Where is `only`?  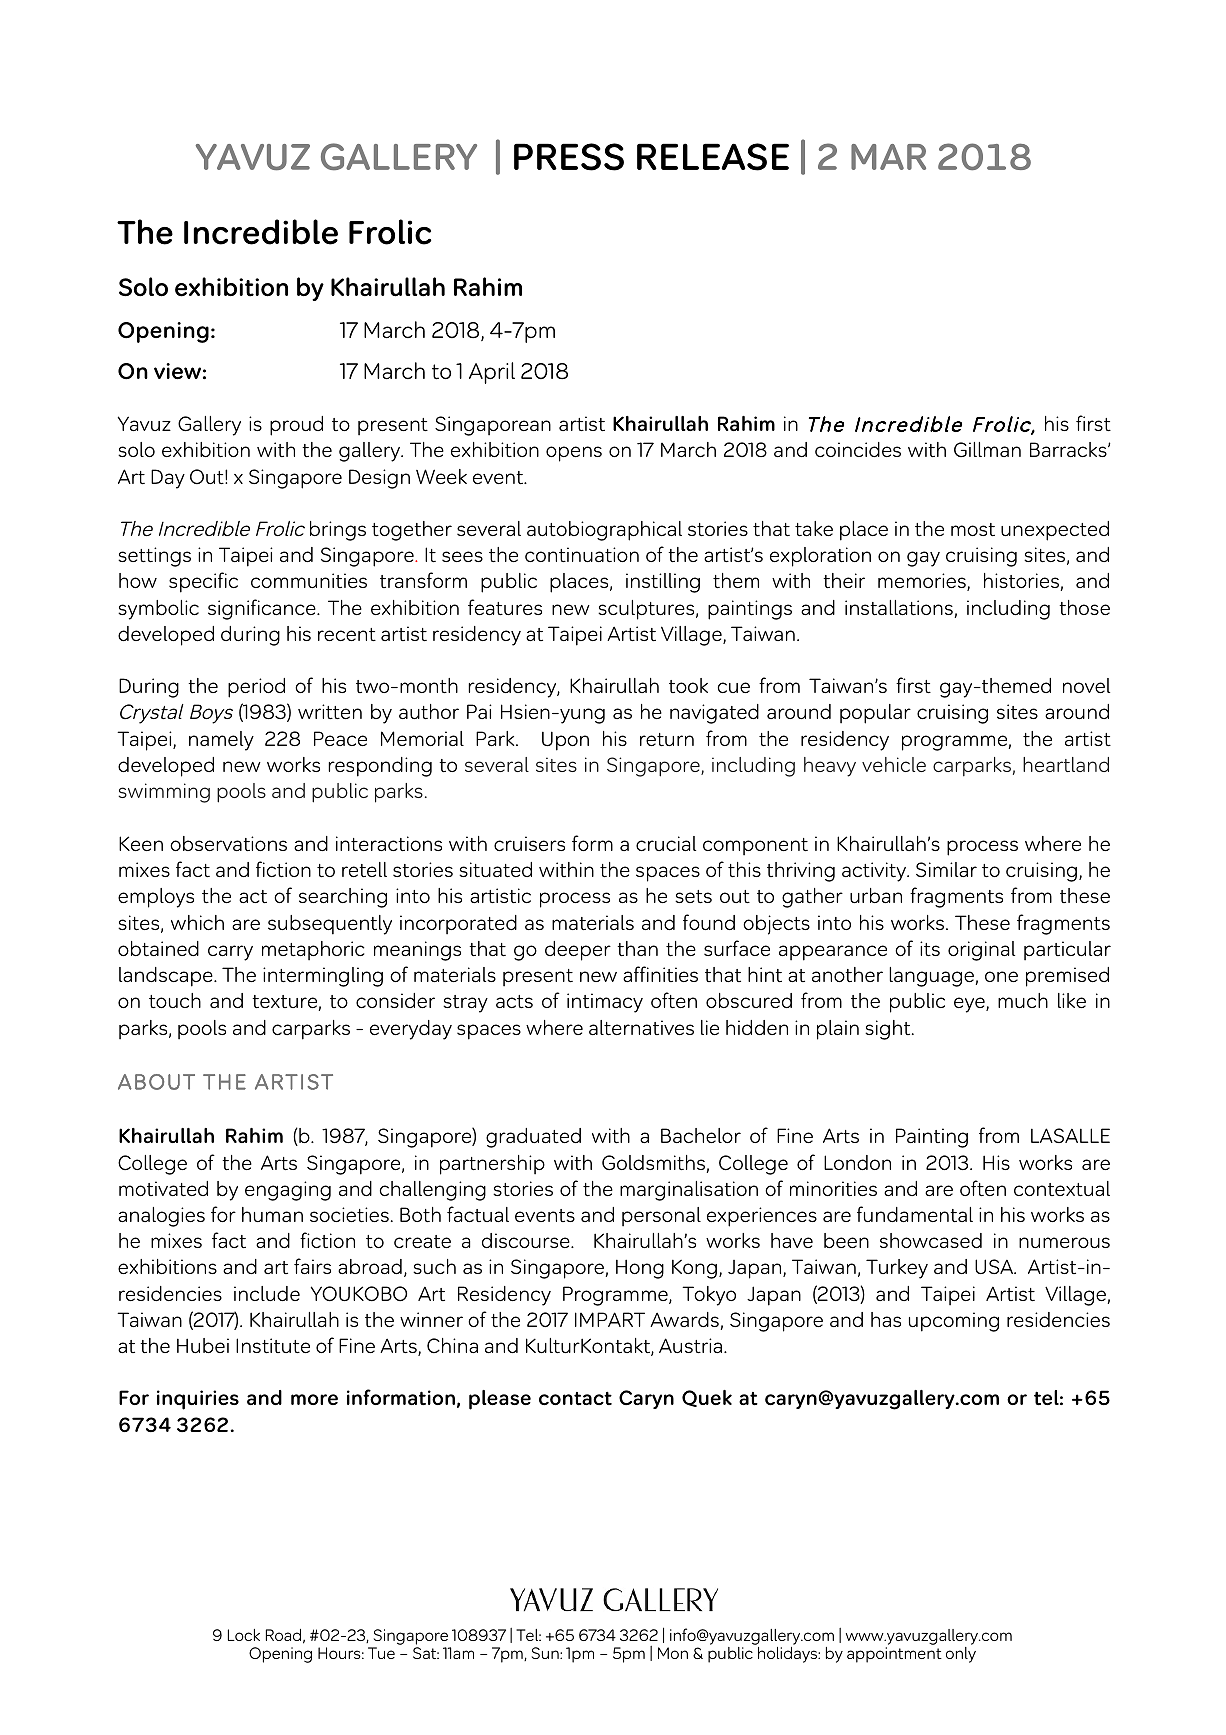 only is located at coordinates (961, 1655).
